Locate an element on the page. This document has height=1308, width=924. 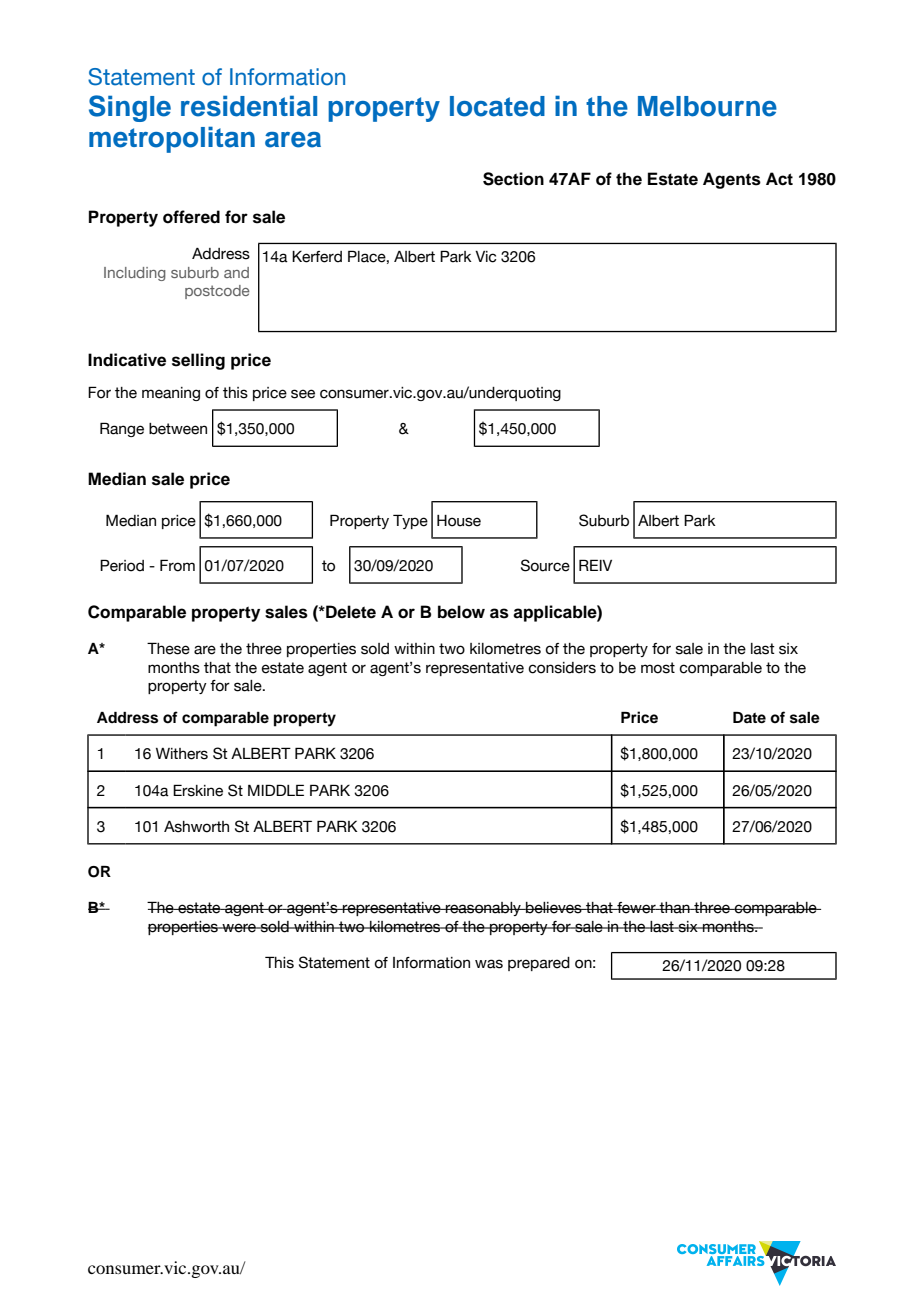
most is located at coordinates (658, 668).
